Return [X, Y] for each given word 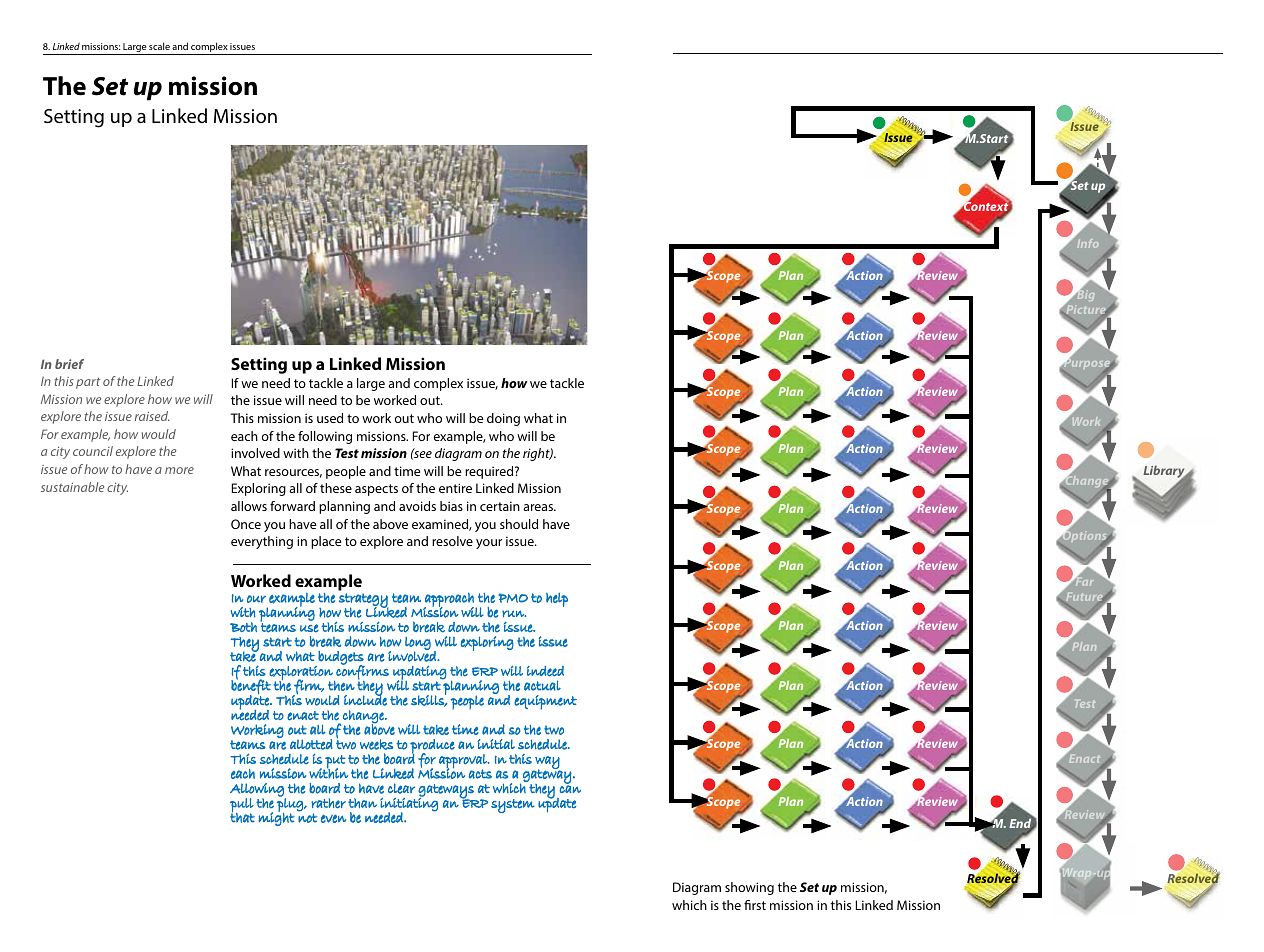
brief [69, 364]
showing [749, 888]
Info [1087, 243]
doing [503, 419]
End [1021, 823]
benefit [251, 687]
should [519, 524]
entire [455, 488]
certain [500, 506]
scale [159, 46]
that [242, 817]
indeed [545, 671]
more [179, 470]
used [330, 418]
